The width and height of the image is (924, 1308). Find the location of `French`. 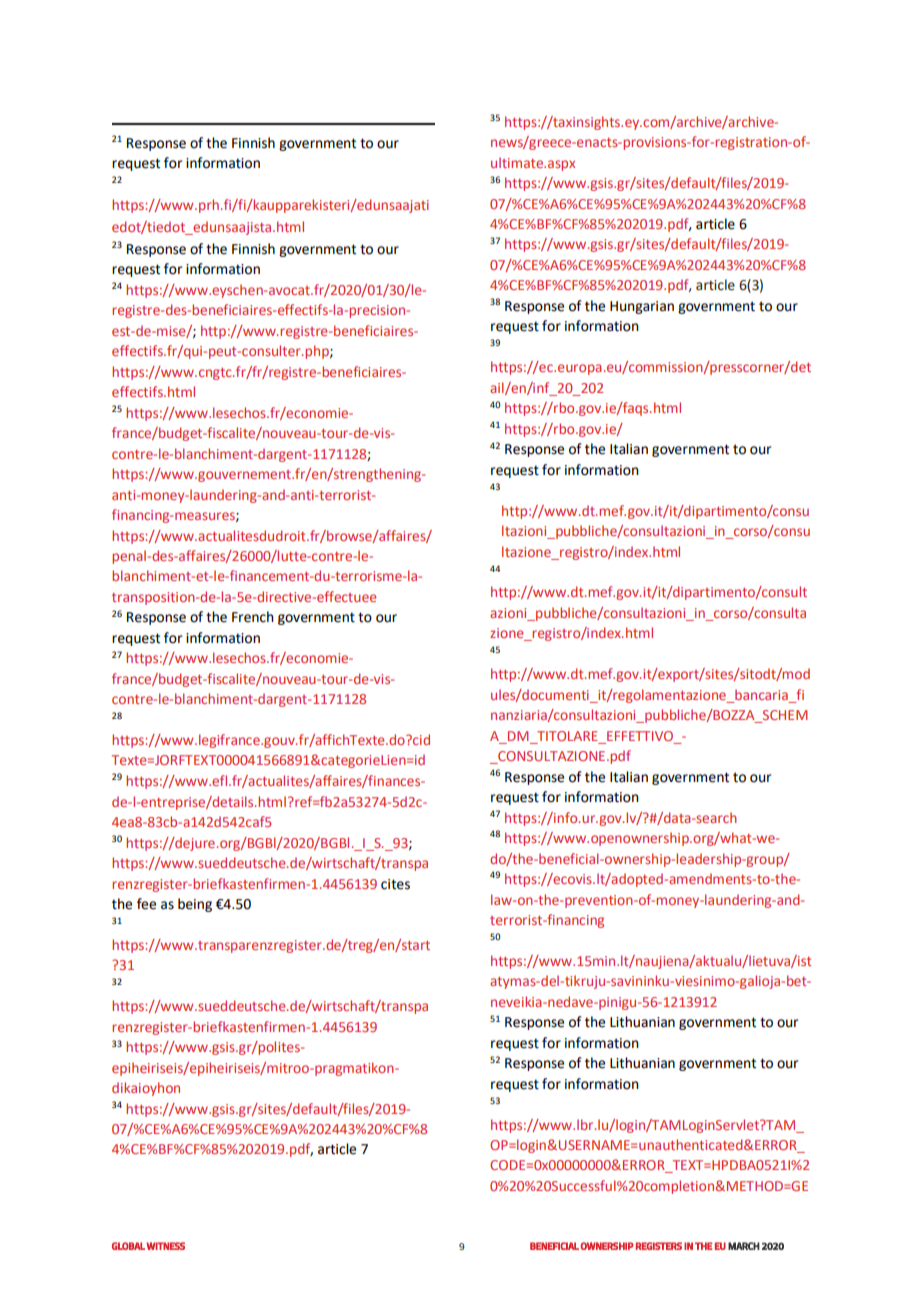

French is located at coordinates (253, 617).
